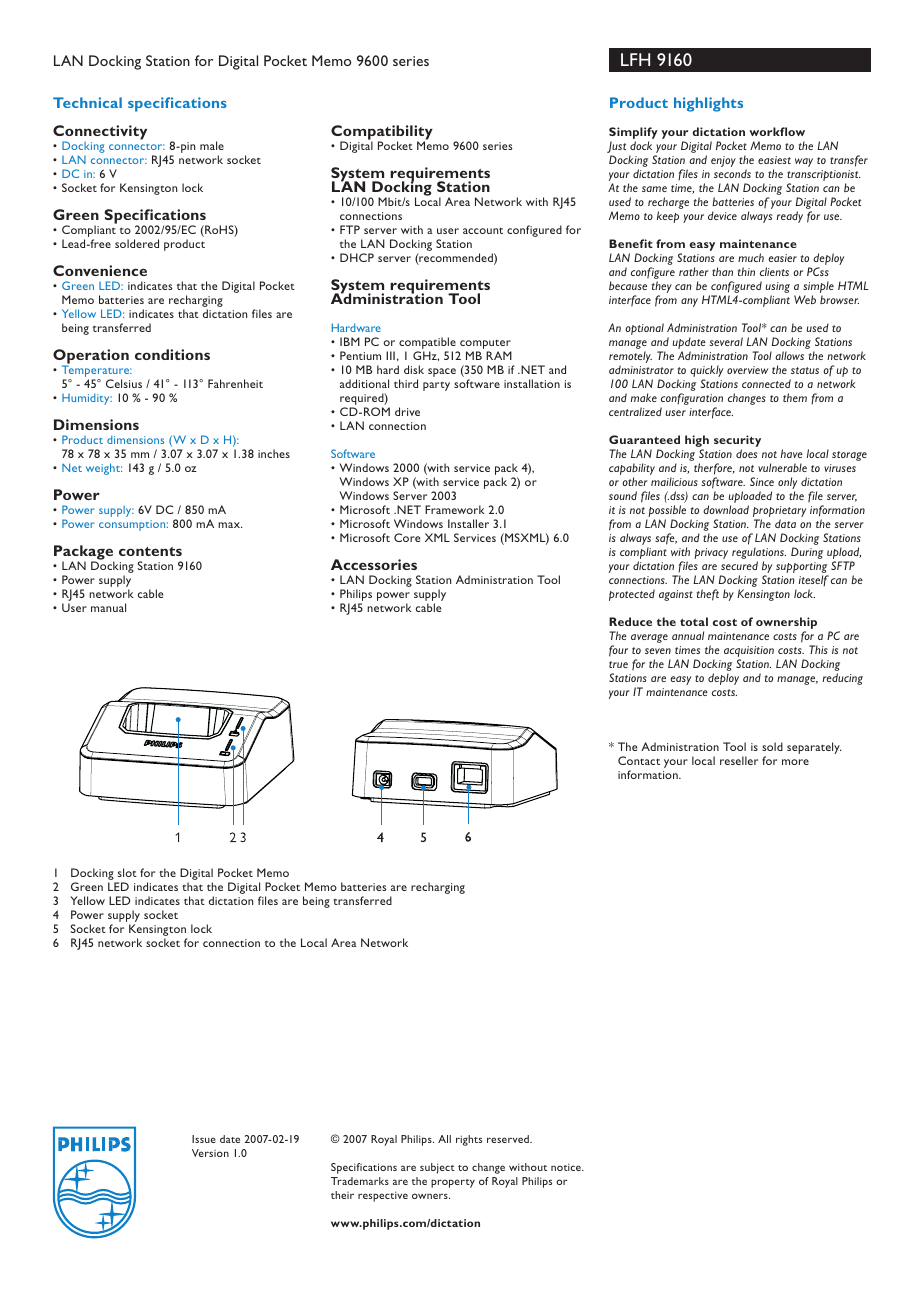 The height and width of the screenshot is (1308, 924). Describe the element at coordinates (212, 145) in the screenshot. I see `male` at that location.
